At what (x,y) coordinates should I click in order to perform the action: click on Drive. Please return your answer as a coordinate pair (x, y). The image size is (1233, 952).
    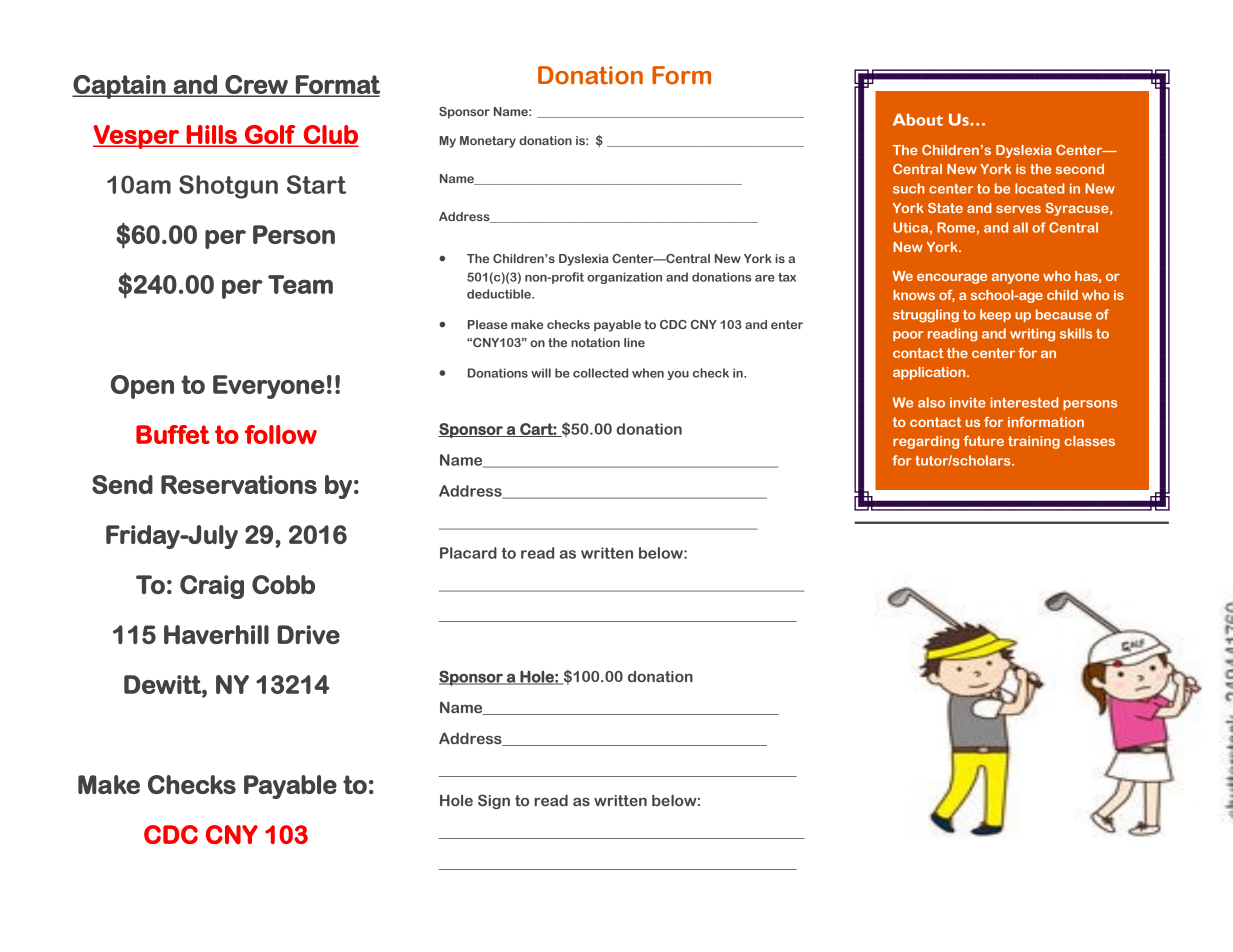
    Looking at the image, I should click on (308, 634).
